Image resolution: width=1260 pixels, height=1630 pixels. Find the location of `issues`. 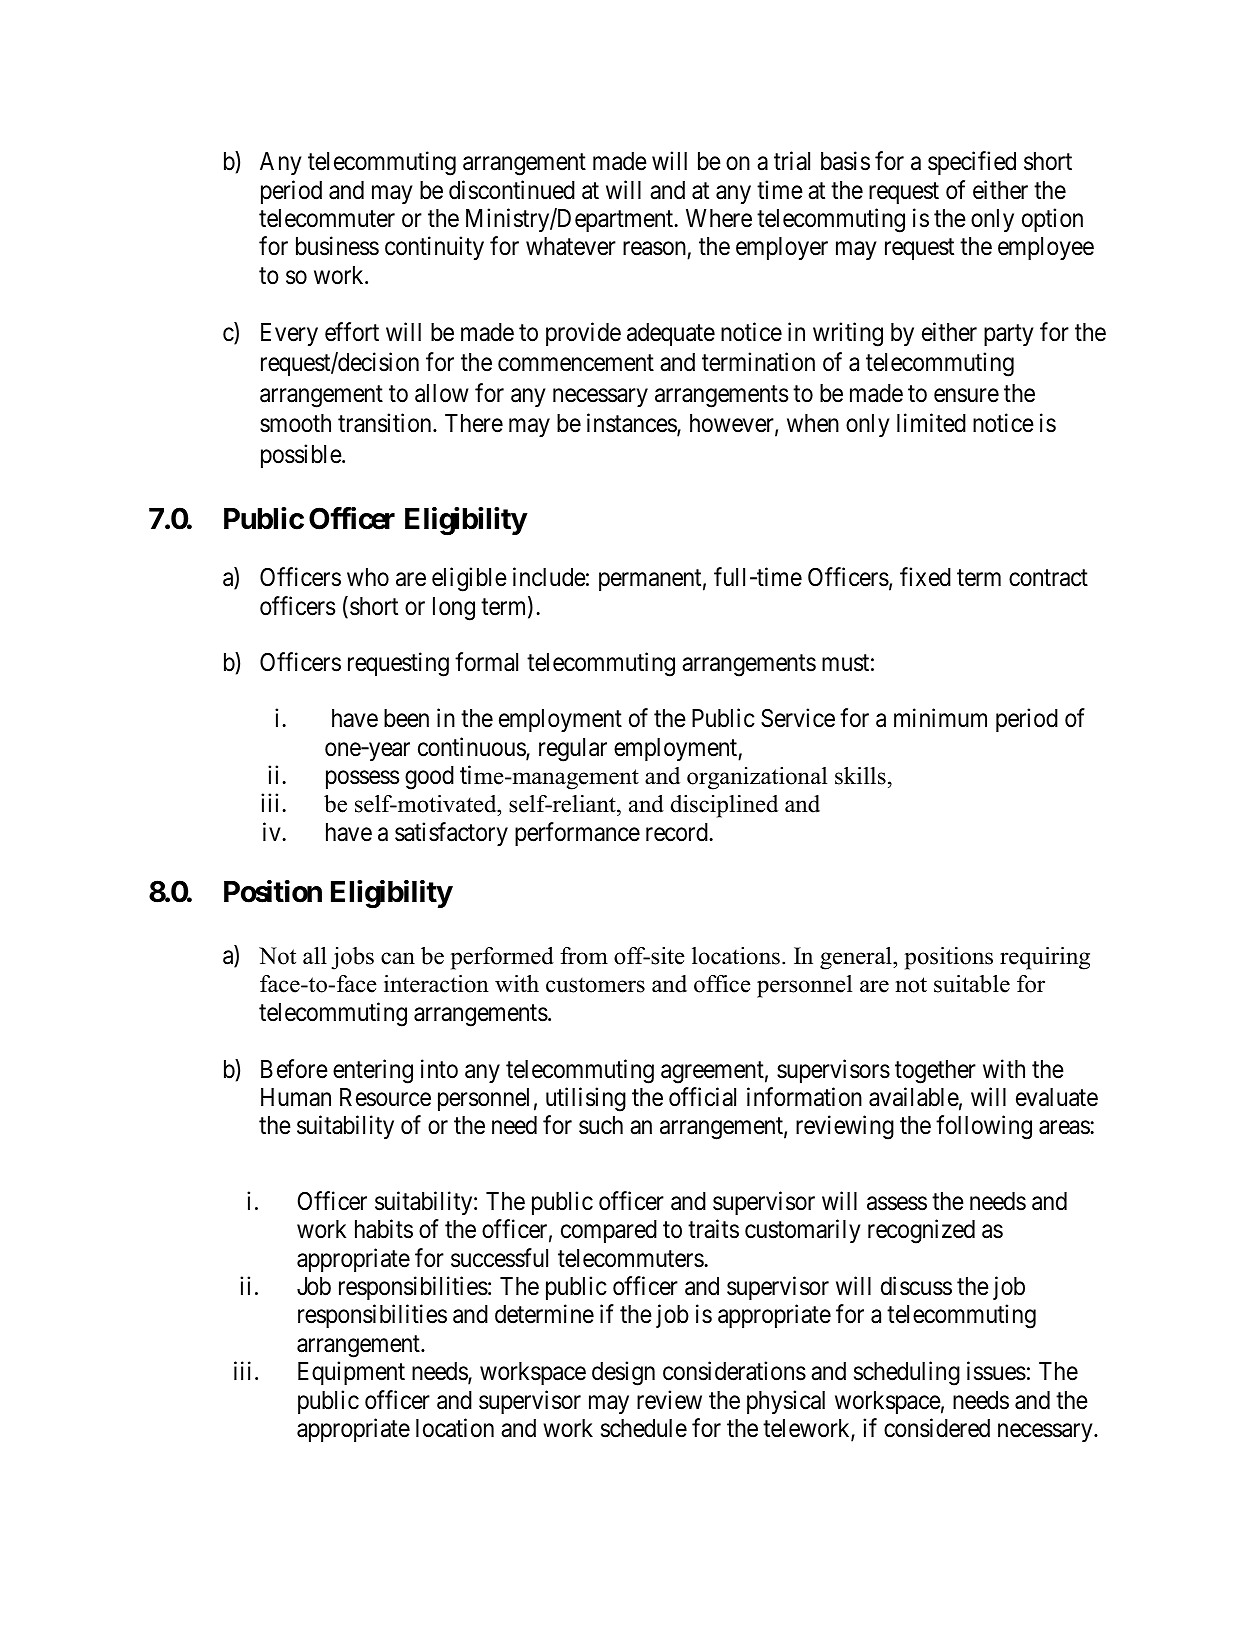

issues is located at coordinates (996, 1371).
